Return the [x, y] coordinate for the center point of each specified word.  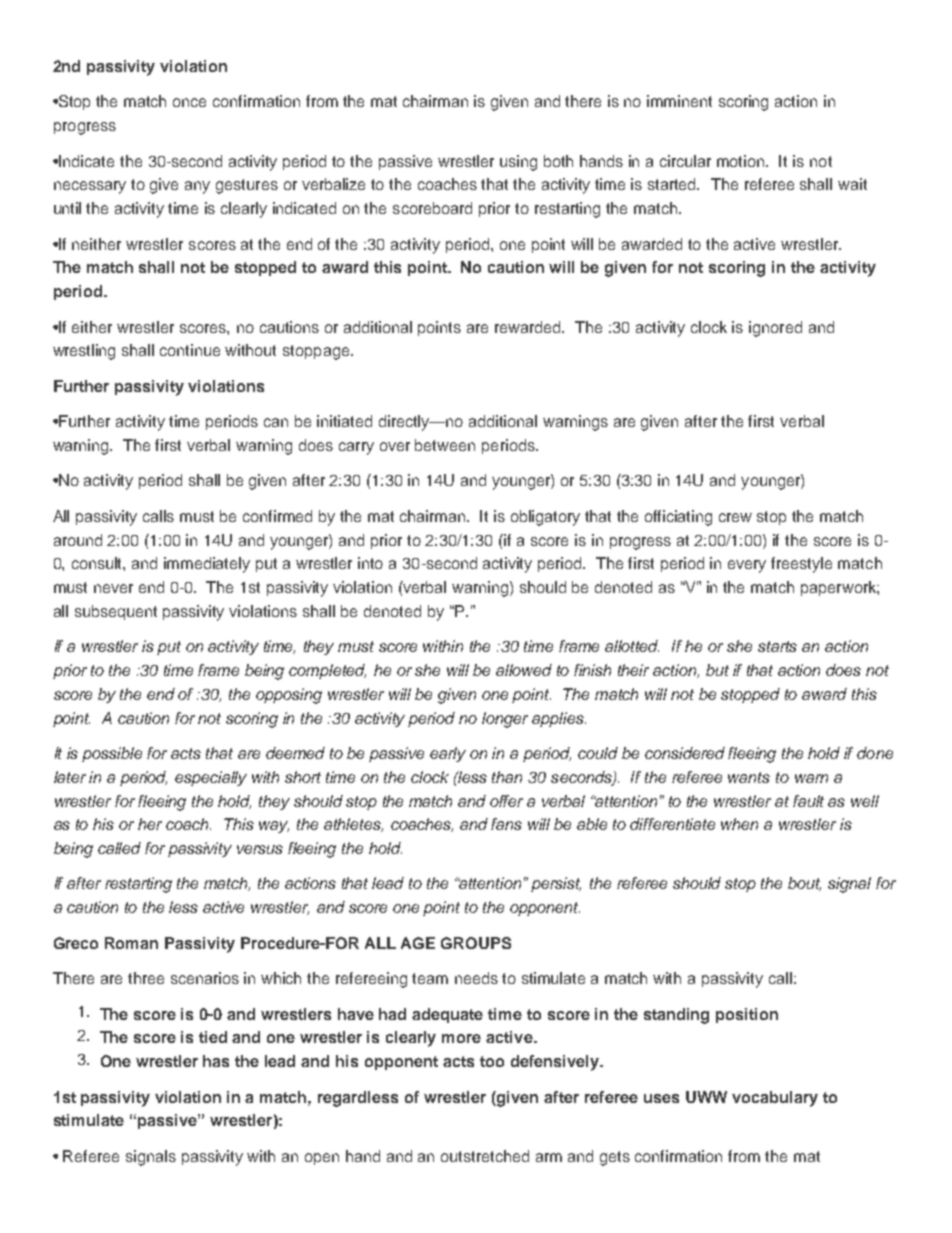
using [518, 163]
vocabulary [775, 1099]
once [189, 102]
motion [742, 161]
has [216, 1061]
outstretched [485, 1156]
